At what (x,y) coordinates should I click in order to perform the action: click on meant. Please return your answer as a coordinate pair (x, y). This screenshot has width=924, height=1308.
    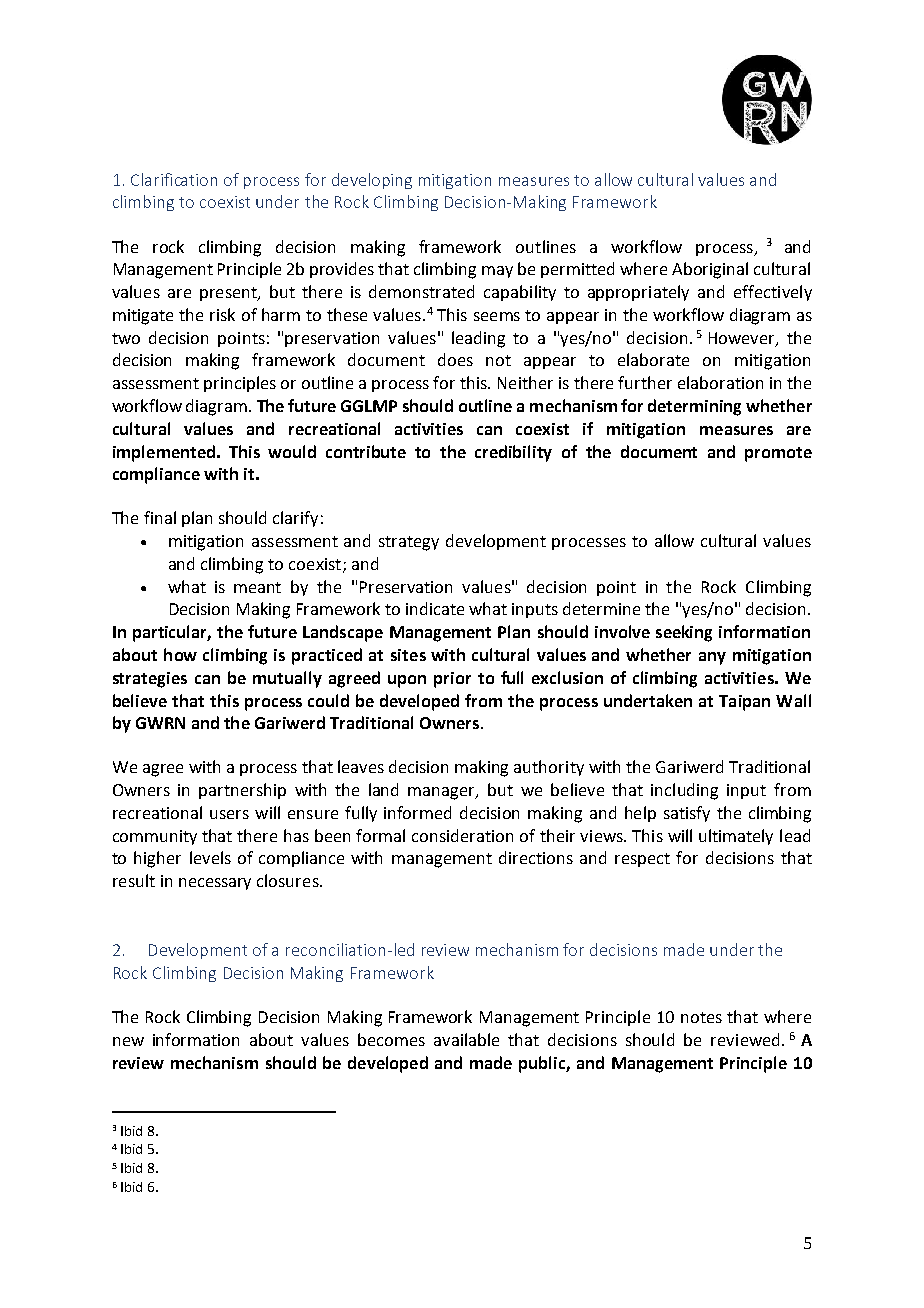
    Looking at the image, I should click on (257, 587).
